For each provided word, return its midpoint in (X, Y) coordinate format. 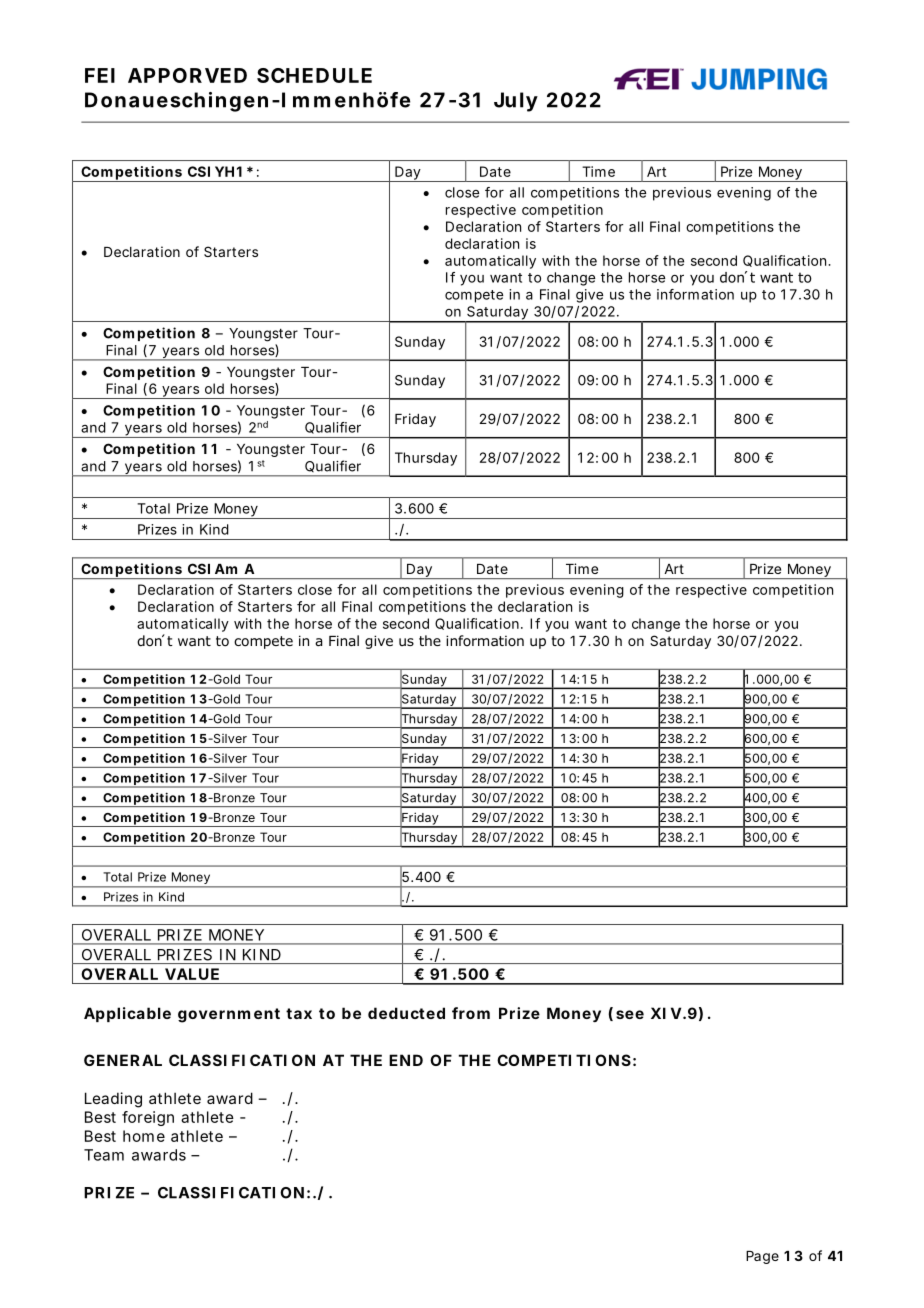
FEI (100, 75)
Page (762, 1257)
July (516, 102)
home (144, 1136)
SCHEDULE (314, 75)
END (406, 1060)
